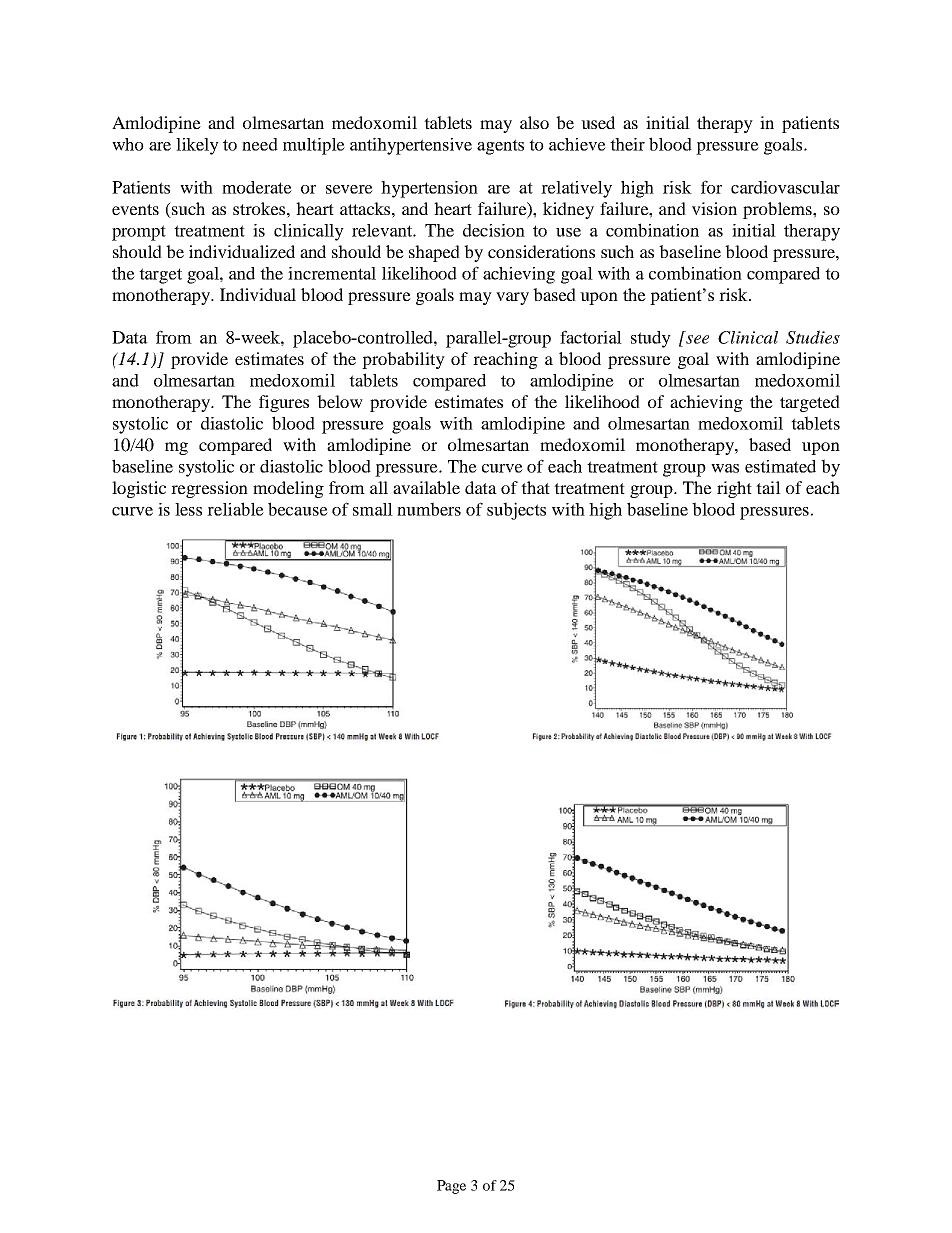 The image size is (952, 1233). What do you see at coordinates (197, 146) in the screenshot?
I see `likely` at bounding box center [197, 146].
